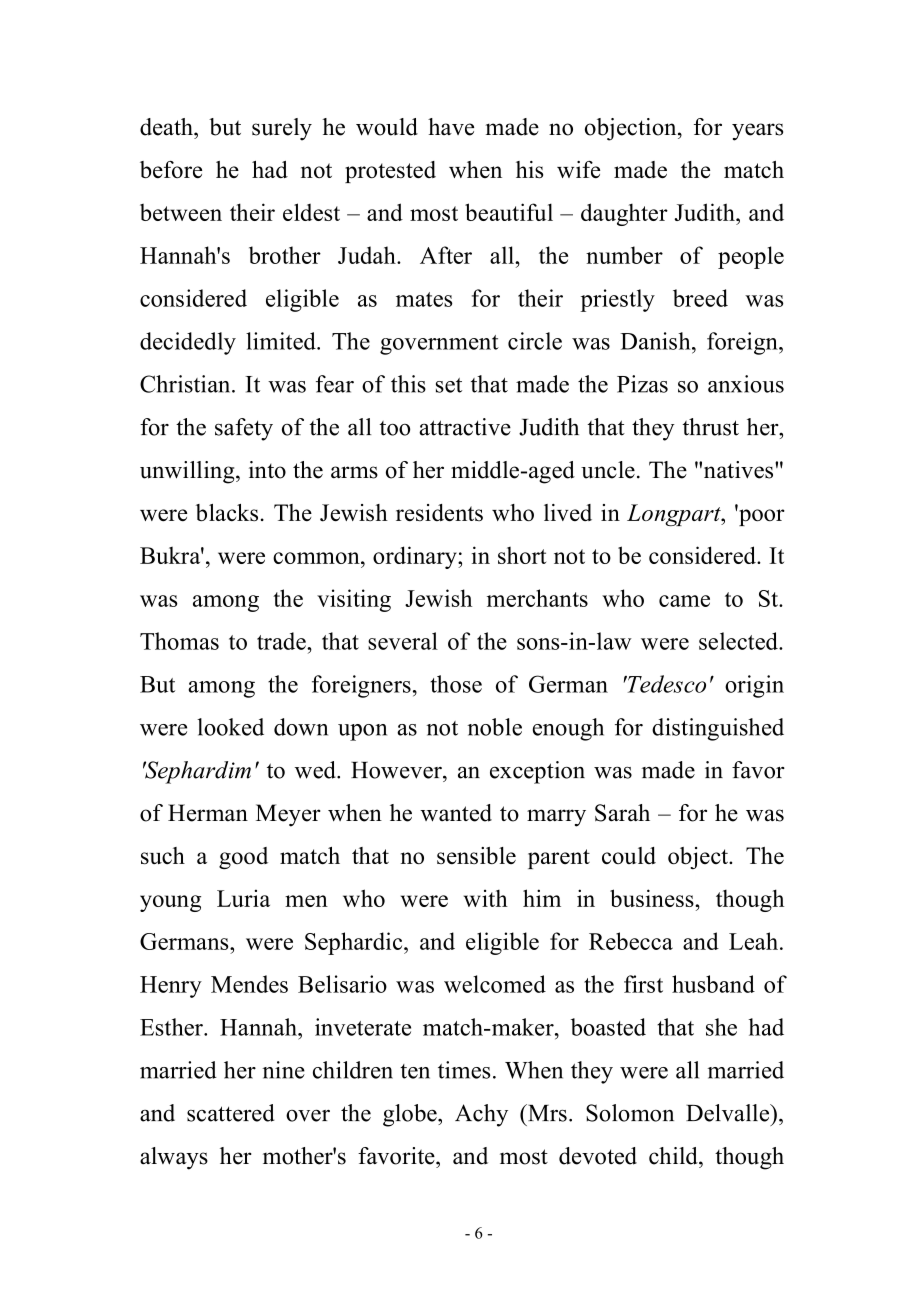 The image size is (924, 1308). I want to click on years, so click(757, 132).
